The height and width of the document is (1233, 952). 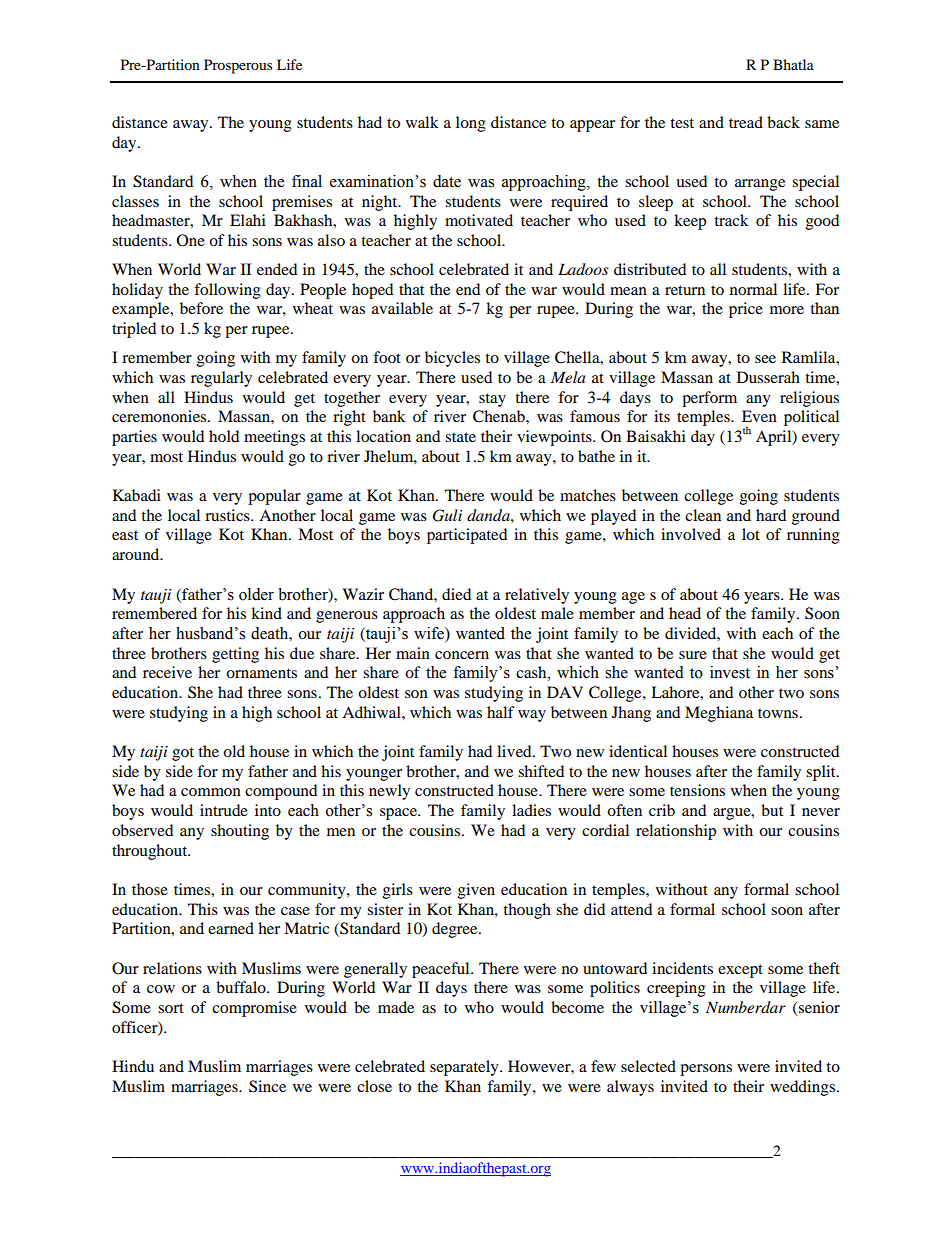 What do you see at coordinates (238, 66) in the document?
I see `Prosperous` at bounding box center [238, 66].
